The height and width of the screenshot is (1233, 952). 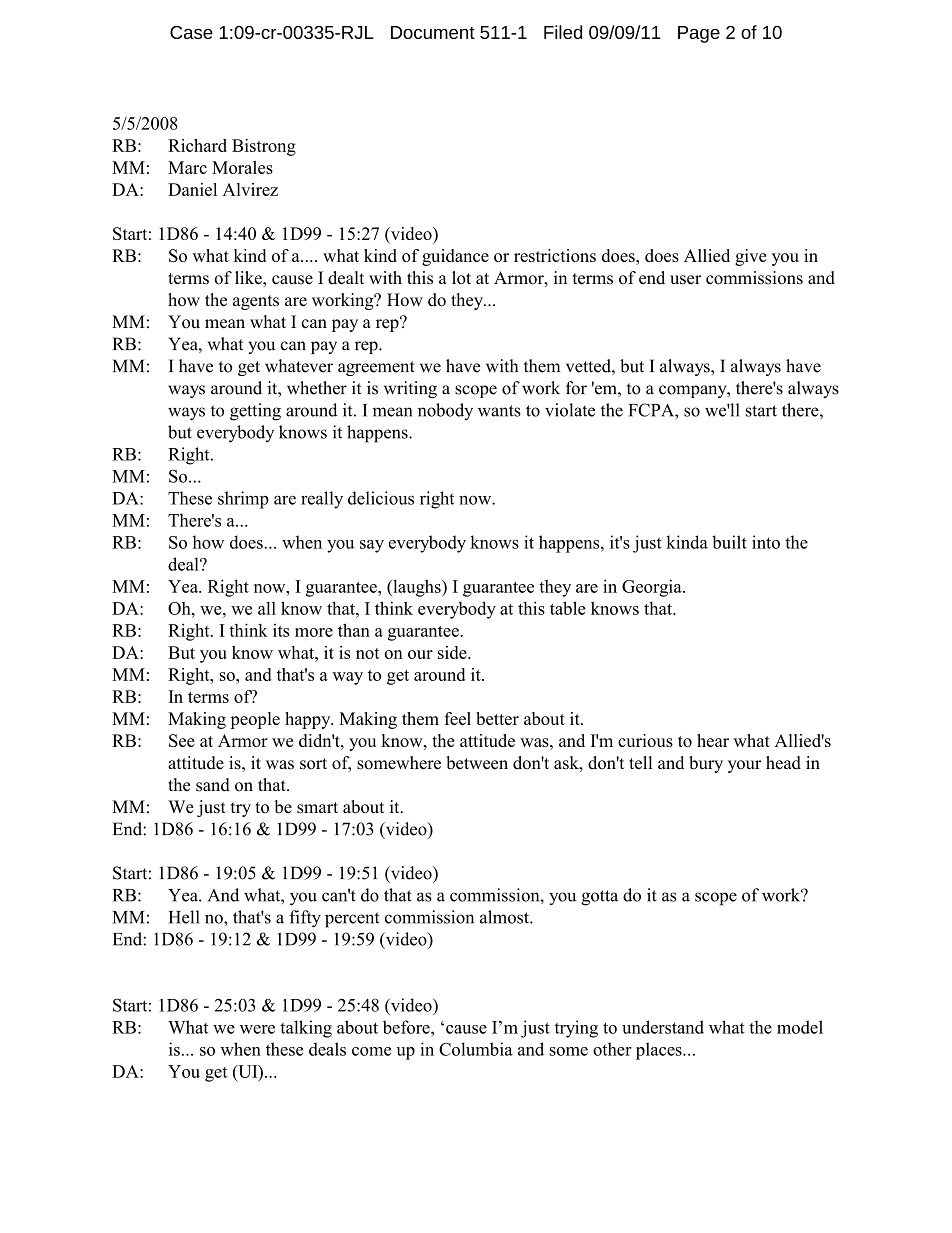 I want to click on laughs, so click(x=417, y=588).
